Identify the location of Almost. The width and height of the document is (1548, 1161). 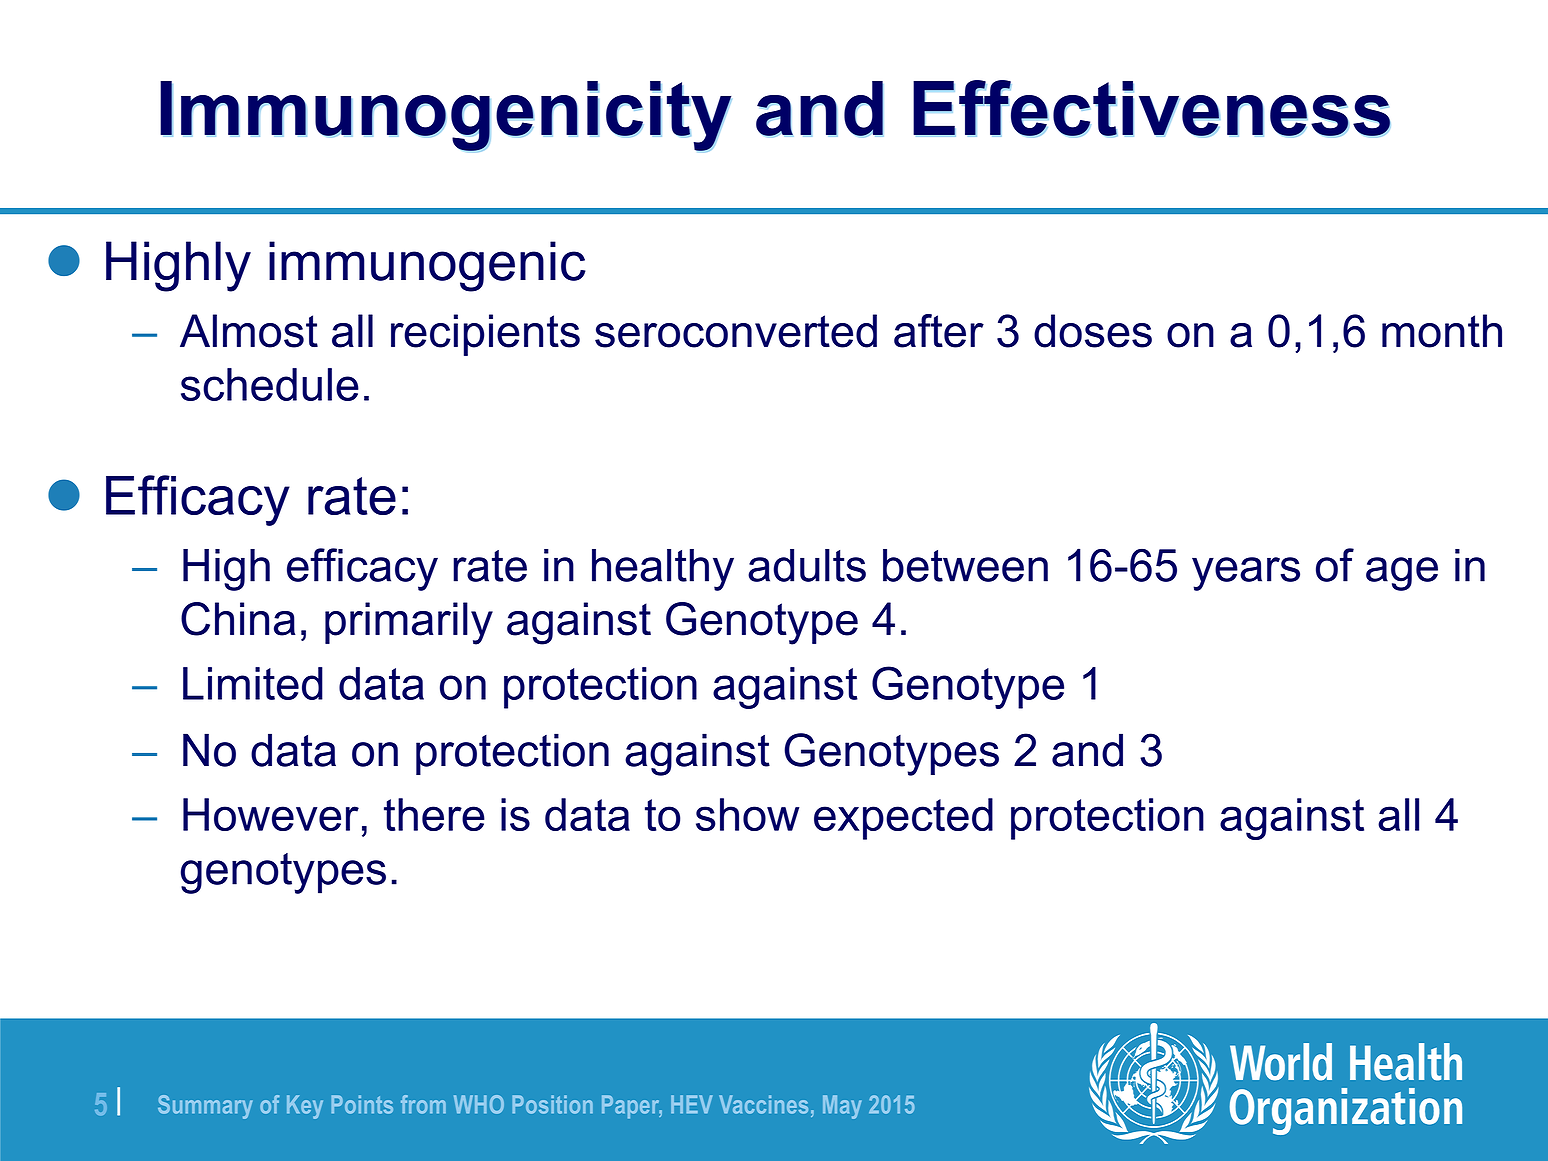
(249, 331).
